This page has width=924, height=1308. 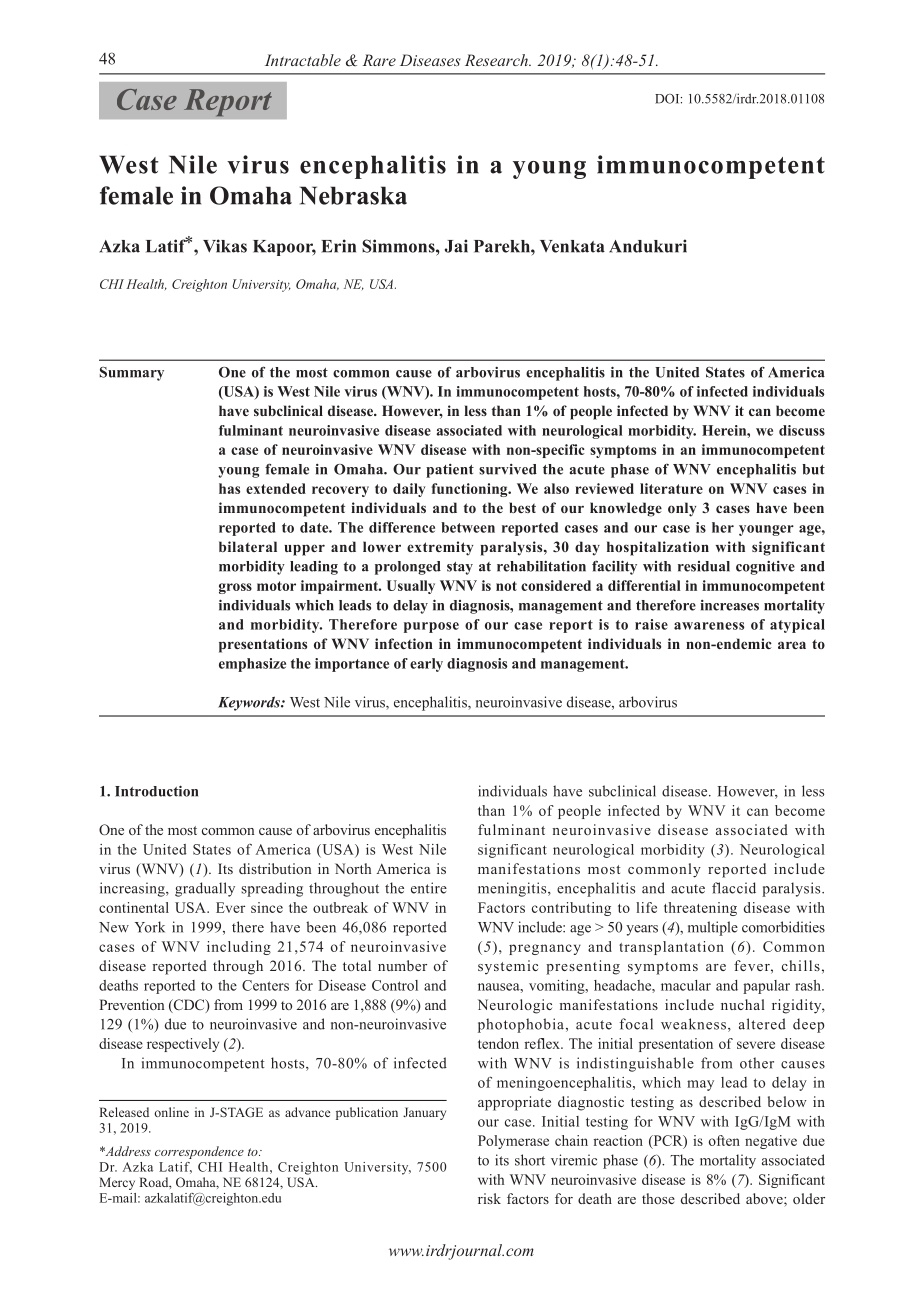 What do you see at coordinates (431, 627) in the page?
I see `purpose` at bounding box center [431, 627].
